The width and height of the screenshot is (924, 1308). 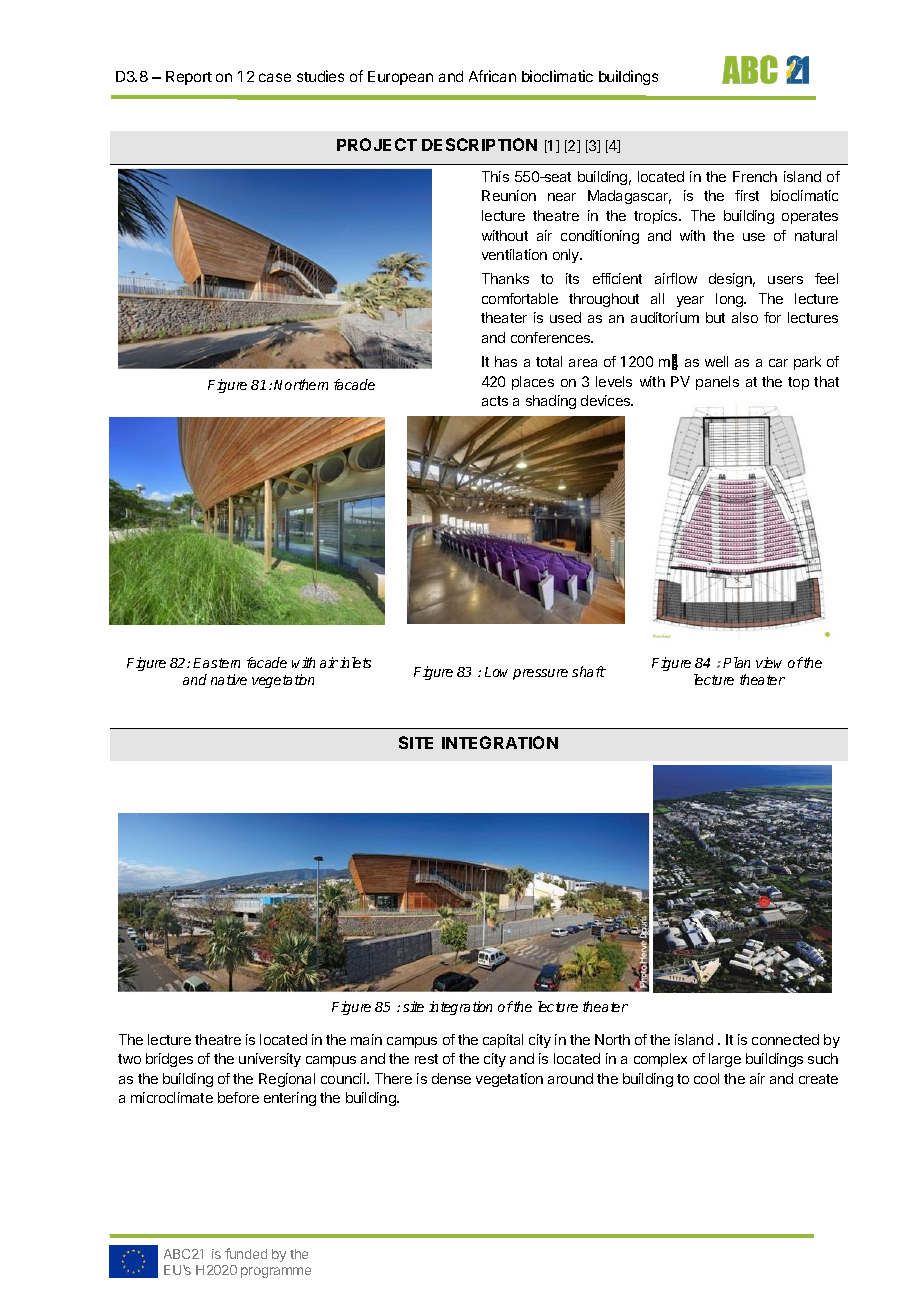 What do you see at coordinates (503, 1041) in the screenshot?
I see `capital` at bounding box center [503, 1041].
